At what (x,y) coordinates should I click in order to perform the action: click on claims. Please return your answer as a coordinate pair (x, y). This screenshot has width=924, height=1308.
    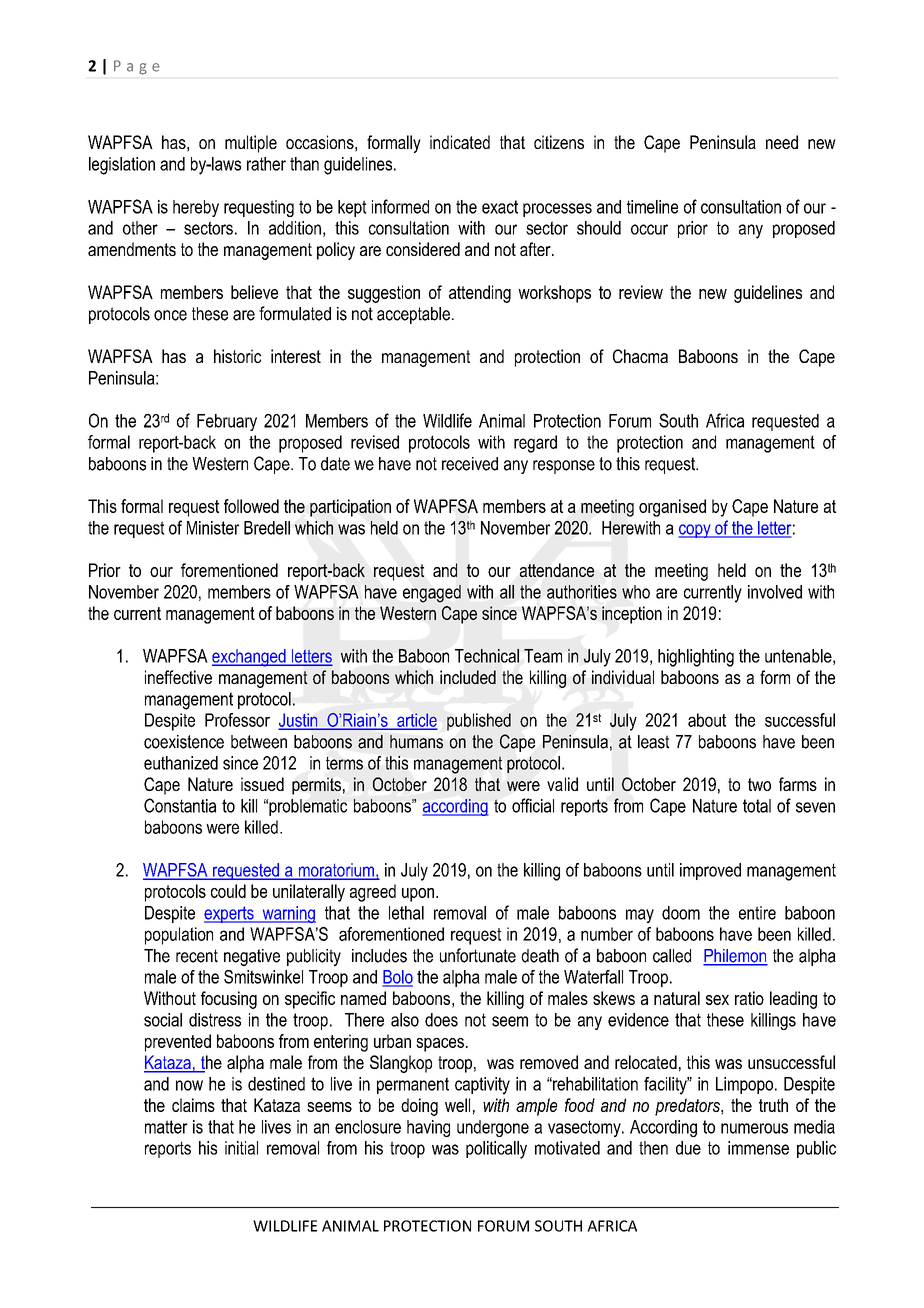
    Looking at the image, I should click on (193, 1105).
